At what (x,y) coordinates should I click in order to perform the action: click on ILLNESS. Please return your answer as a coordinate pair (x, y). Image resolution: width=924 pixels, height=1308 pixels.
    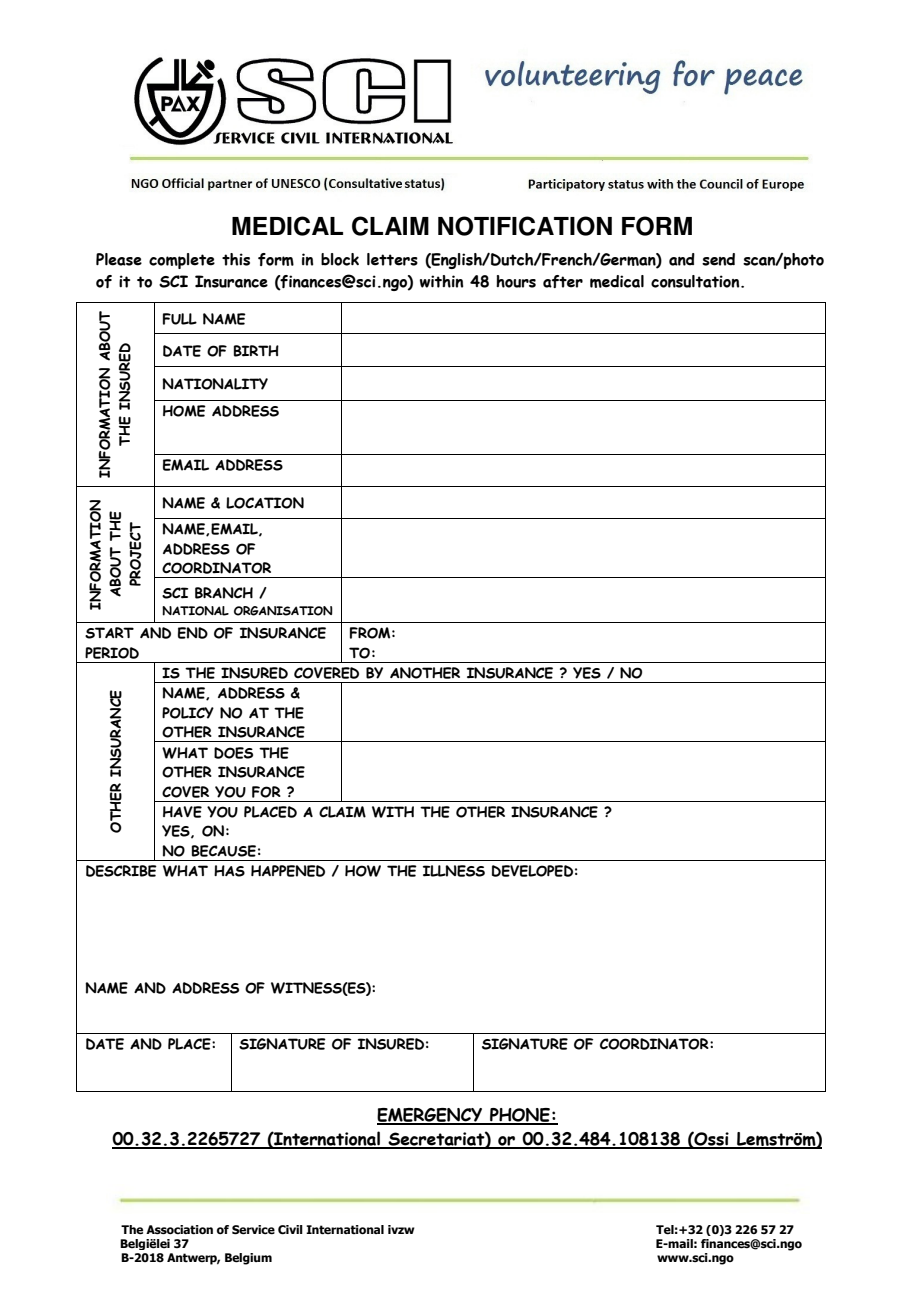
    Looking at the image, I should click on (454, 871).
